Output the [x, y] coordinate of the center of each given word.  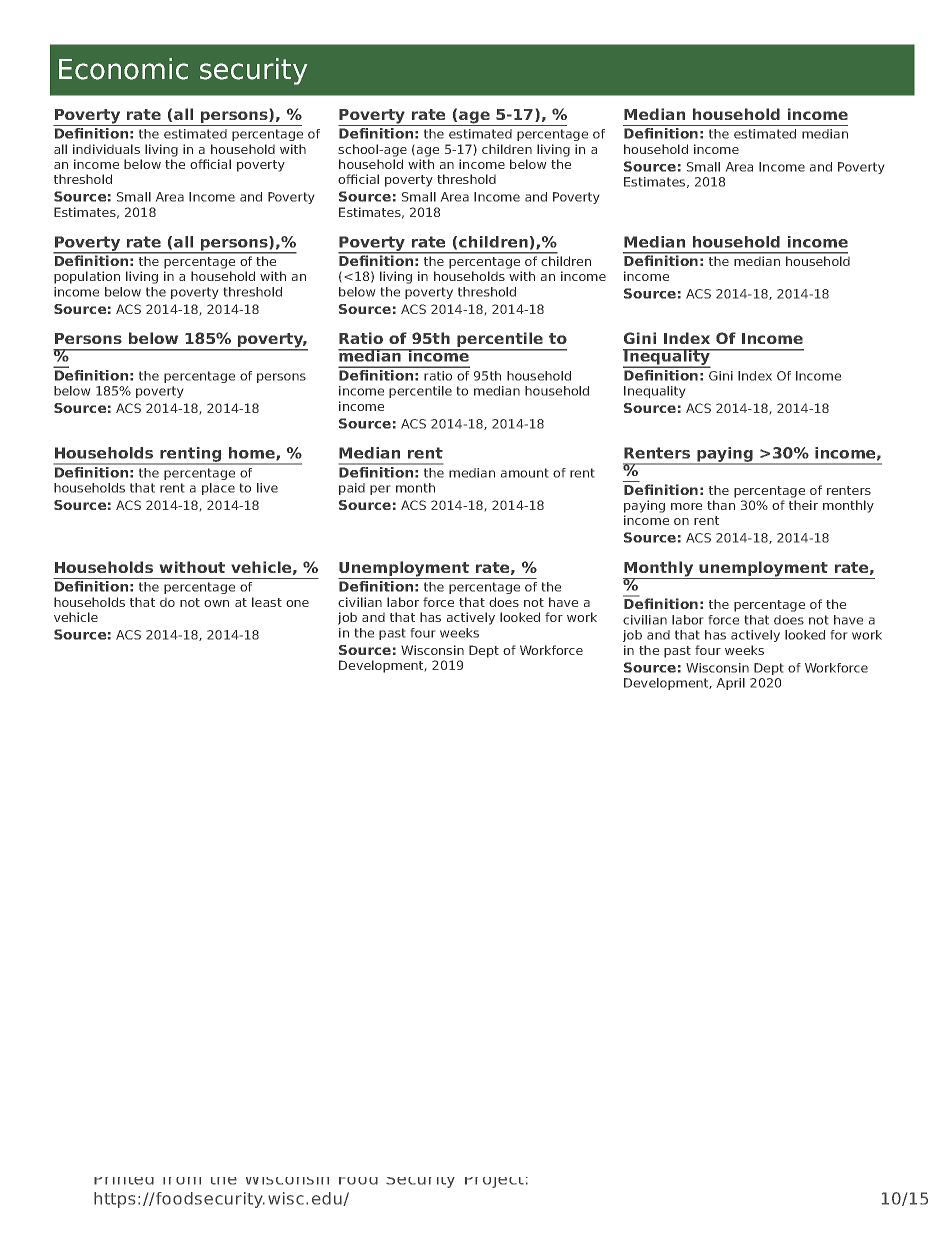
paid [352, 489]
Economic [123, 69]
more [686, 506]
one [297, 603]
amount [524, 473]
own [216, 603]
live [267, 488]
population [87, 277]
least [267, 602]
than [721, 505]
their [803, 505]
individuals [106, 149]
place [218, 489]
